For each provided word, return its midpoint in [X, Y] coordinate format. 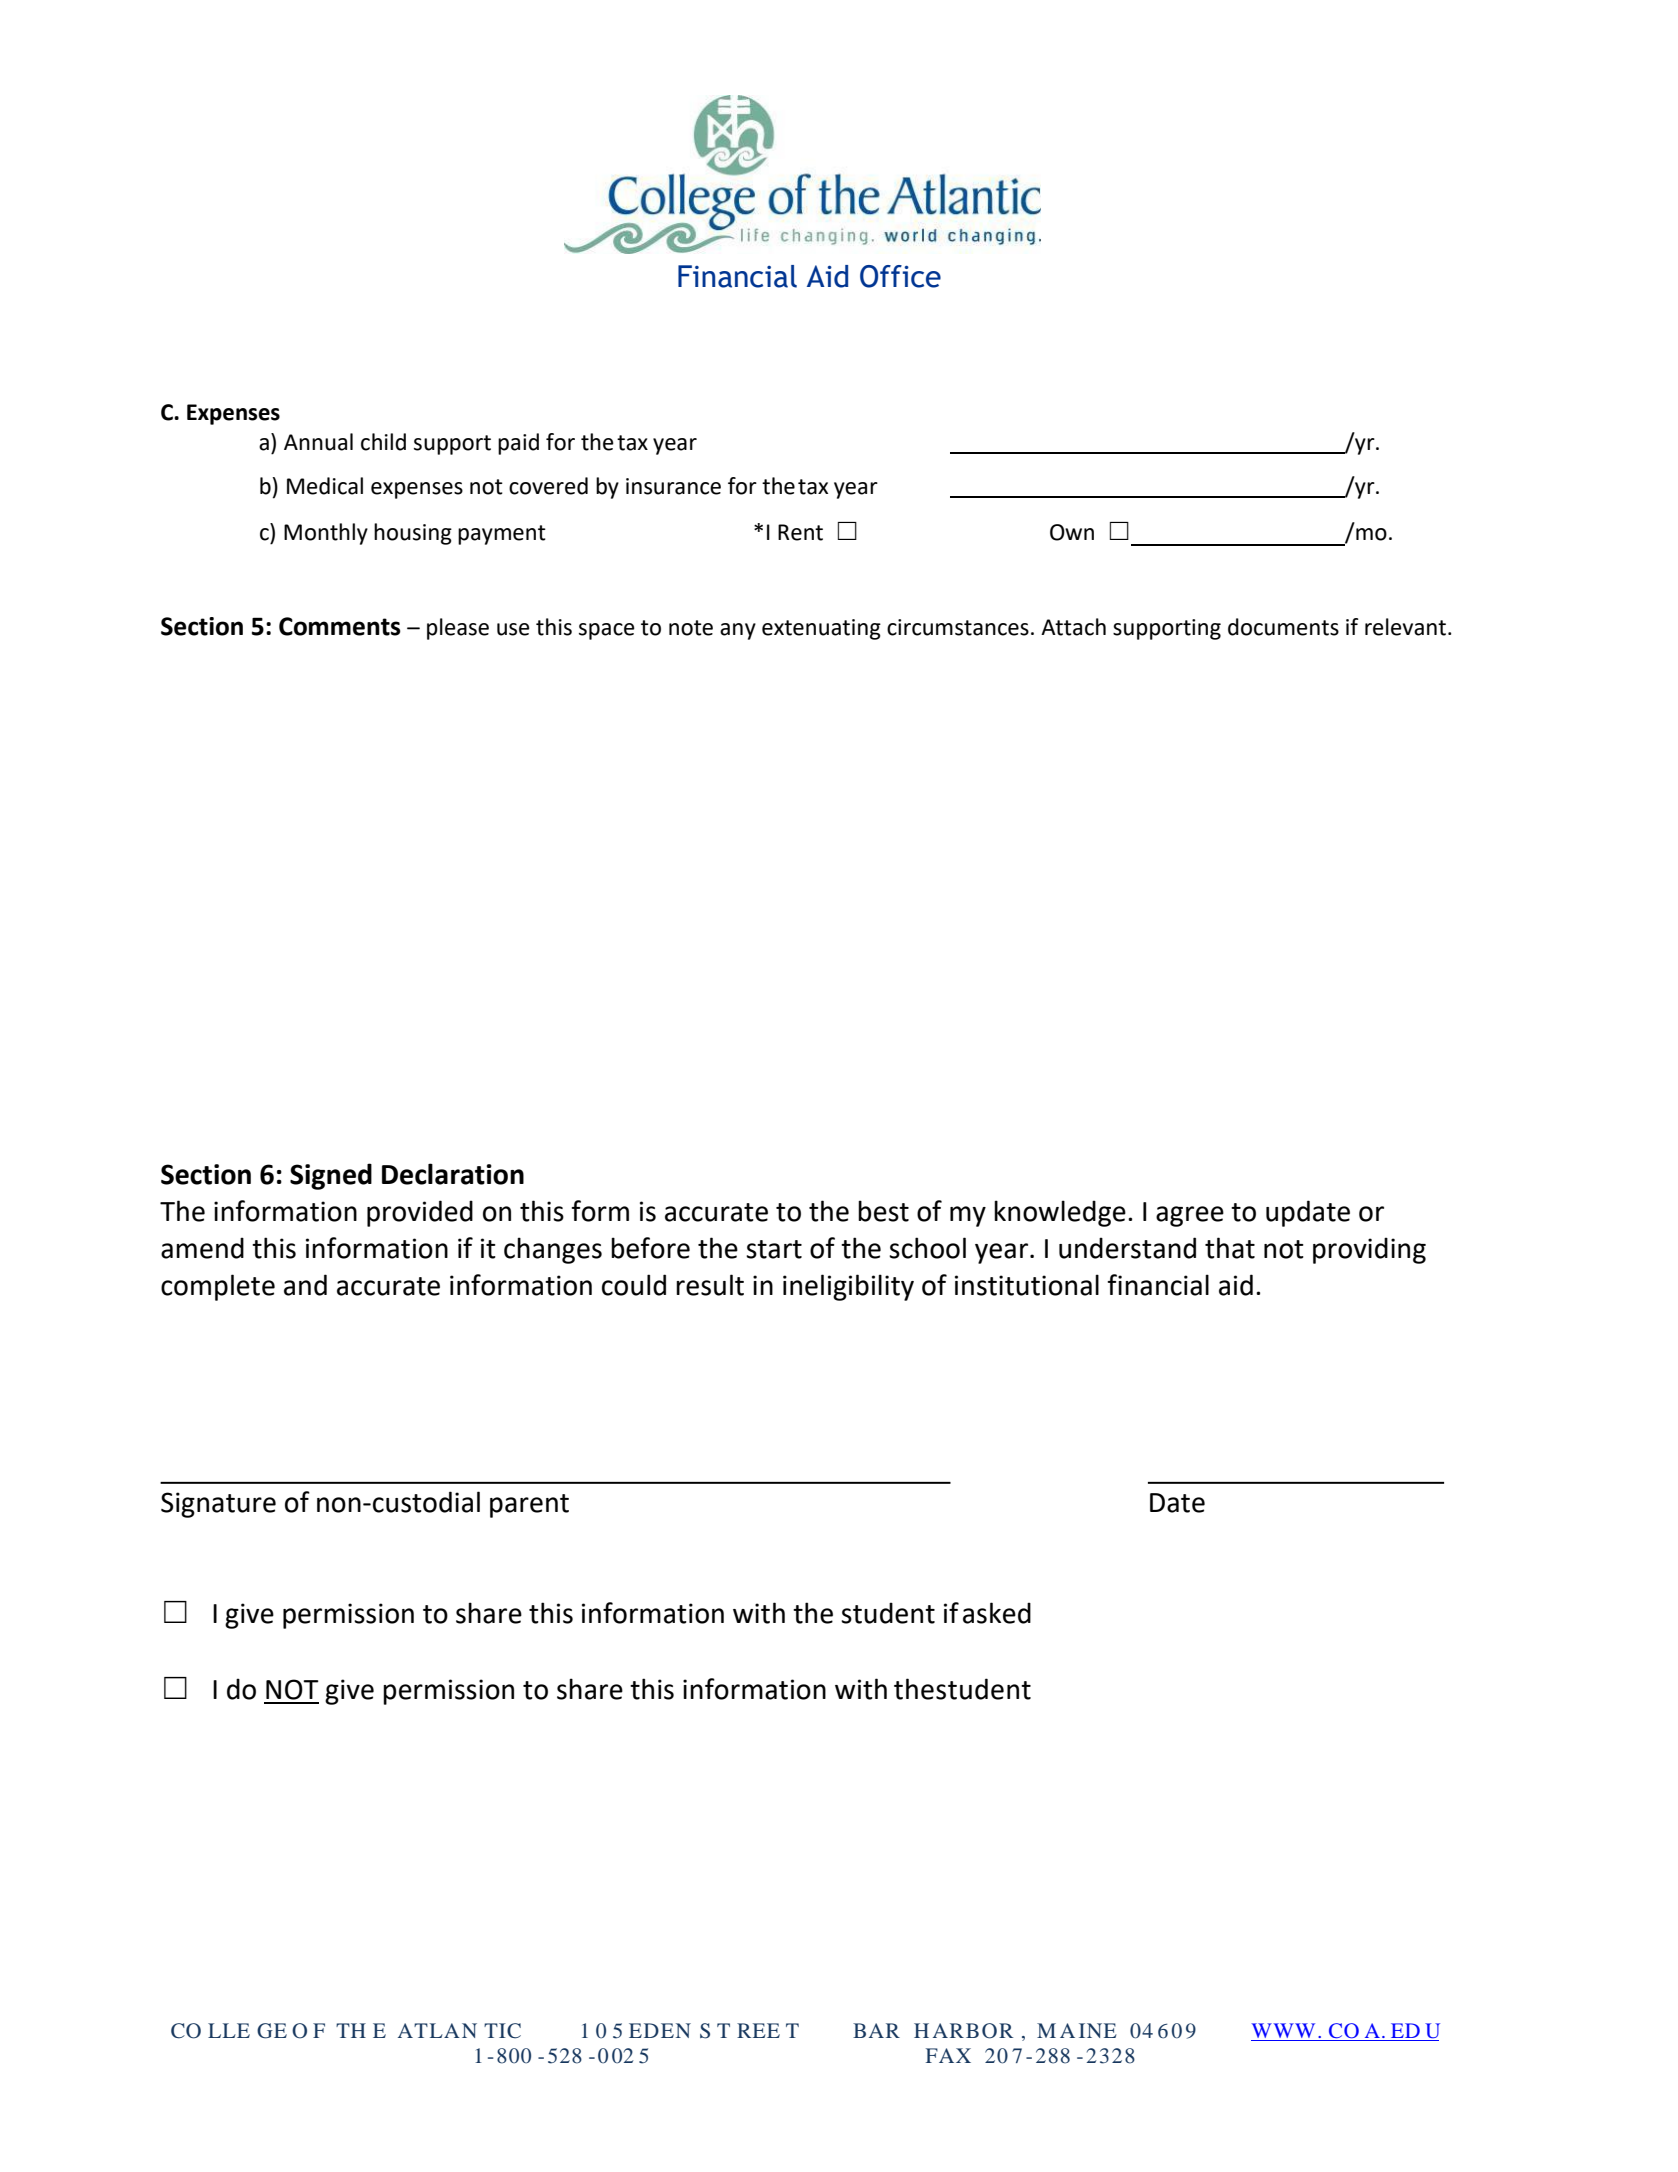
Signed [331, 1176]
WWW [1283, 2030]
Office [900, 276]
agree [1190, 1216]
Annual [318, 442]
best [883, 1211]
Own [1072, 532]
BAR [876, 2030]
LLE [229, 2030]
